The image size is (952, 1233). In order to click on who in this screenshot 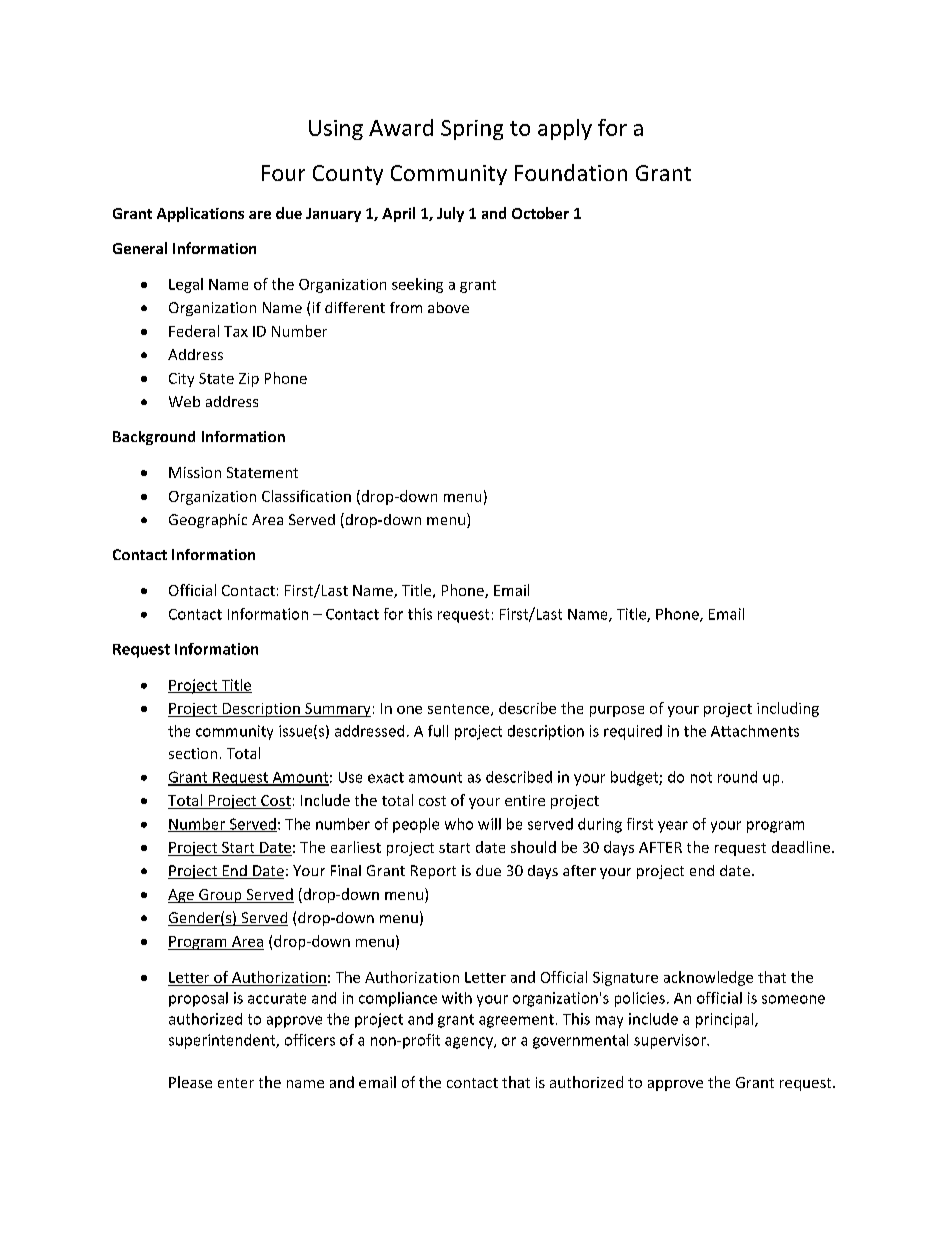, I will do `click(459, 824)`.
